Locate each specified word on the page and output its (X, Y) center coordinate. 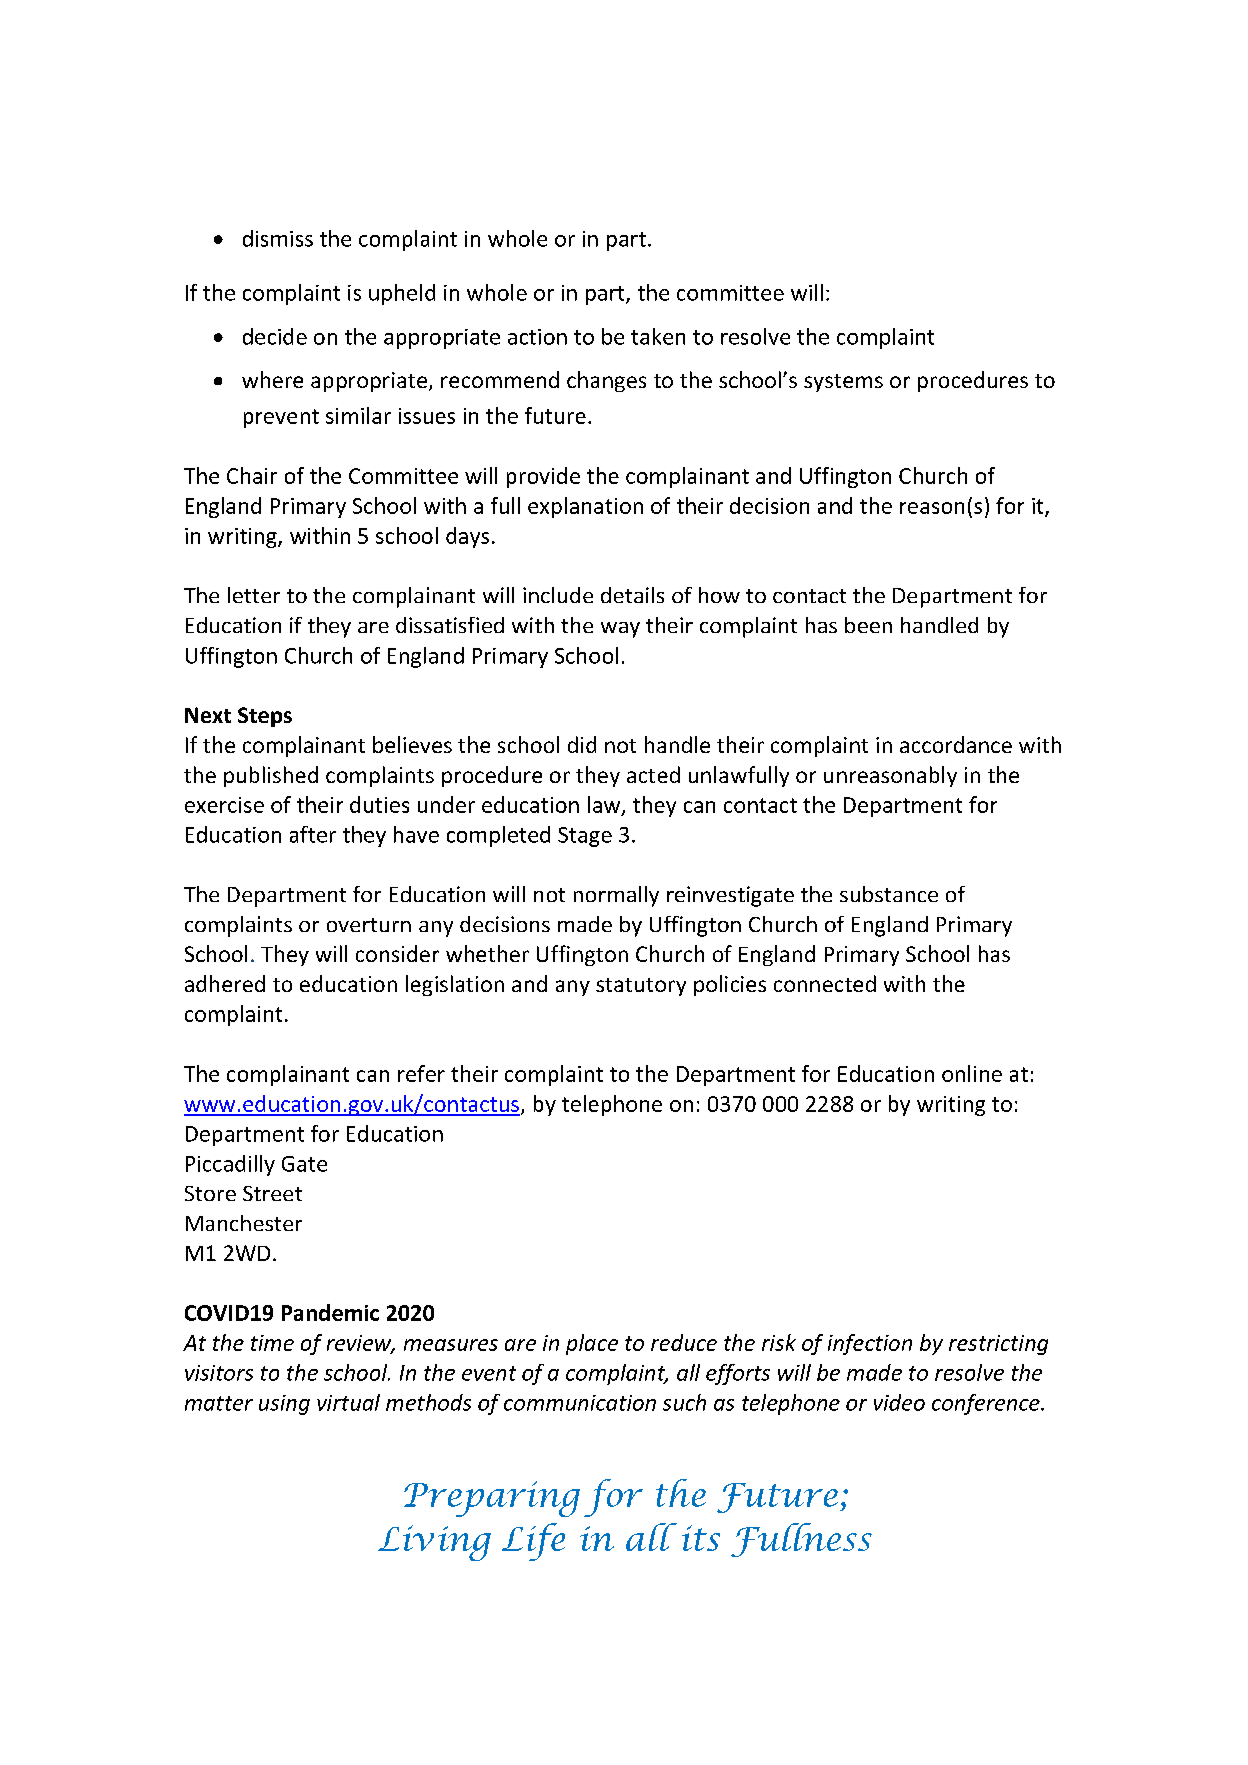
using (284, 1405)
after (313, 834)
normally (616, 896)
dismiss (278, 238)
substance (889, 894)
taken (658, 336)
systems (843, 383)
